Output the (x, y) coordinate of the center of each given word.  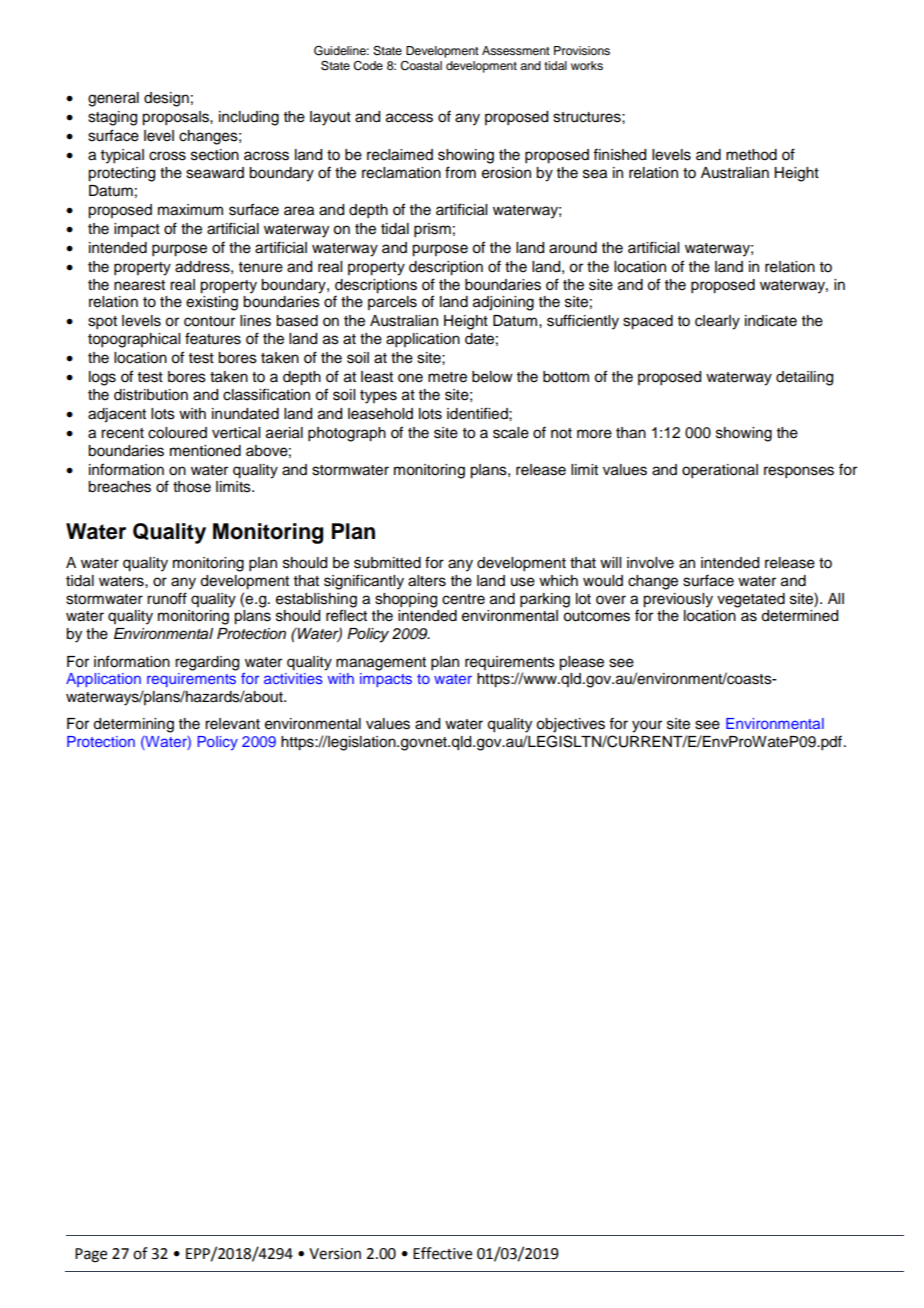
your (647, 726)
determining (133, 725)
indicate (771, 321)
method (751, 155)
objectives (570, 725)
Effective (442, 1253)
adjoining (503, 303)
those (192, 487)
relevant (232, 724)
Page (91, 1255)
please (581, 663)
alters (427, 581)
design (166, 99)
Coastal (421, 66)
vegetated (751, 600)
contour (209, 321)
